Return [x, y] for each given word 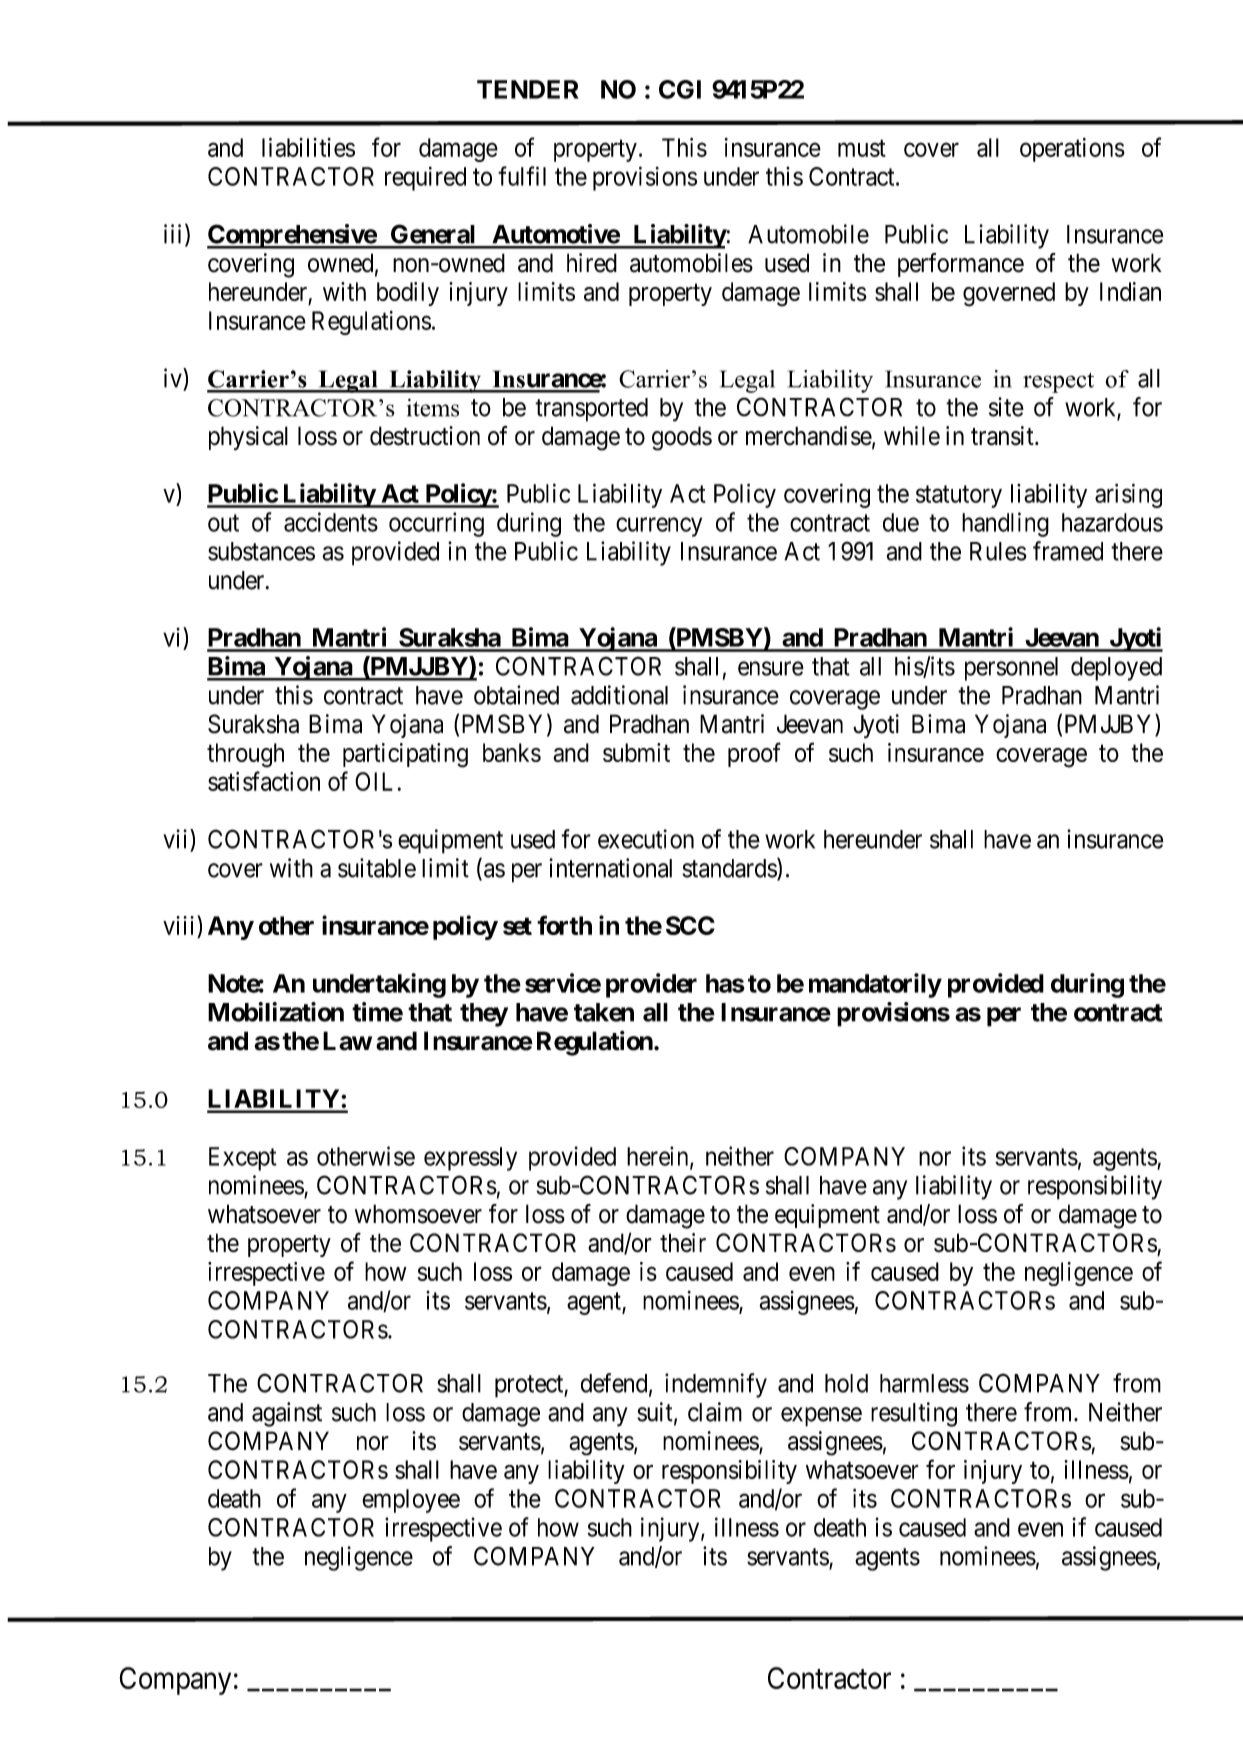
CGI [680, 89]
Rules [998, 551]
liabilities [308, 147]
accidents [331, 522]
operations [1072, 150]
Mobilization [276, 1012]
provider [651, 985]
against [287, 1414]
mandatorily [875, 985]
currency [659, 527]
